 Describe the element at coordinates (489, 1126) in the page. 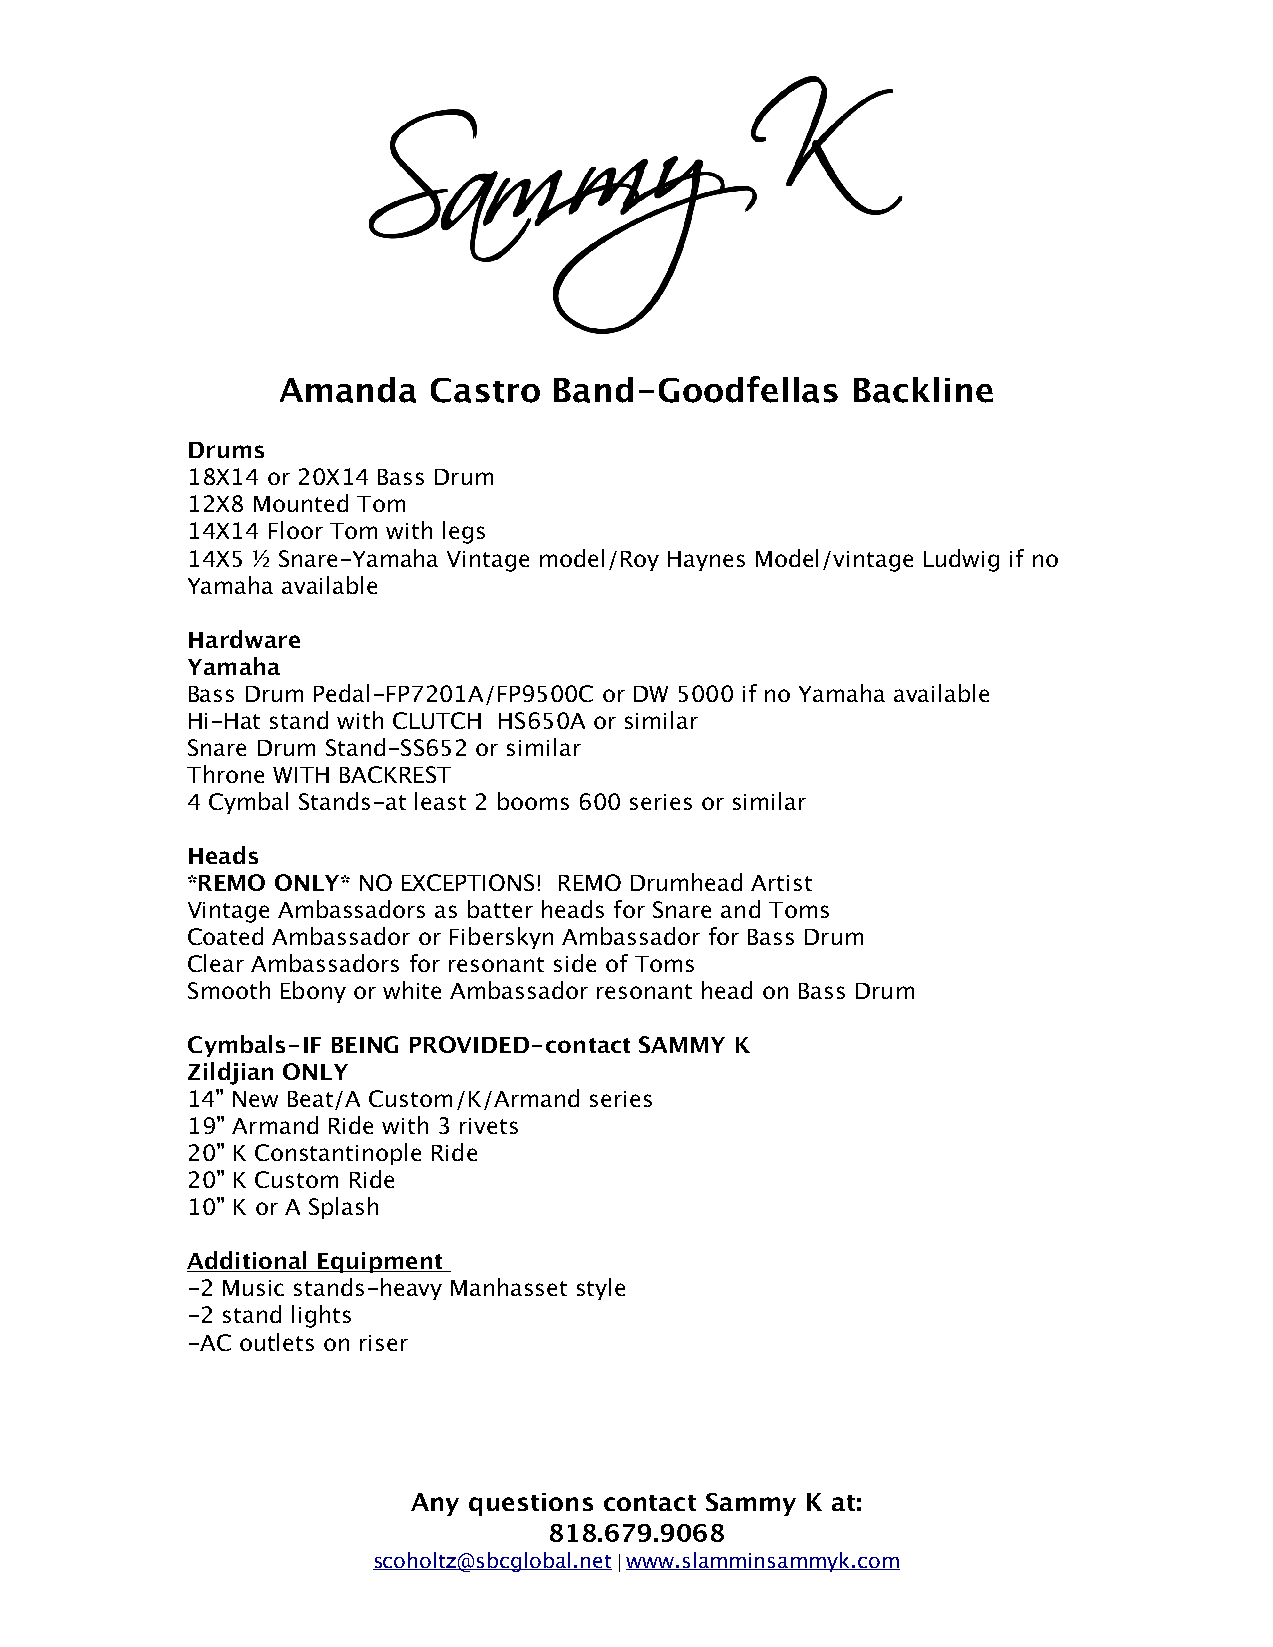

I see `rivets` at that location.
